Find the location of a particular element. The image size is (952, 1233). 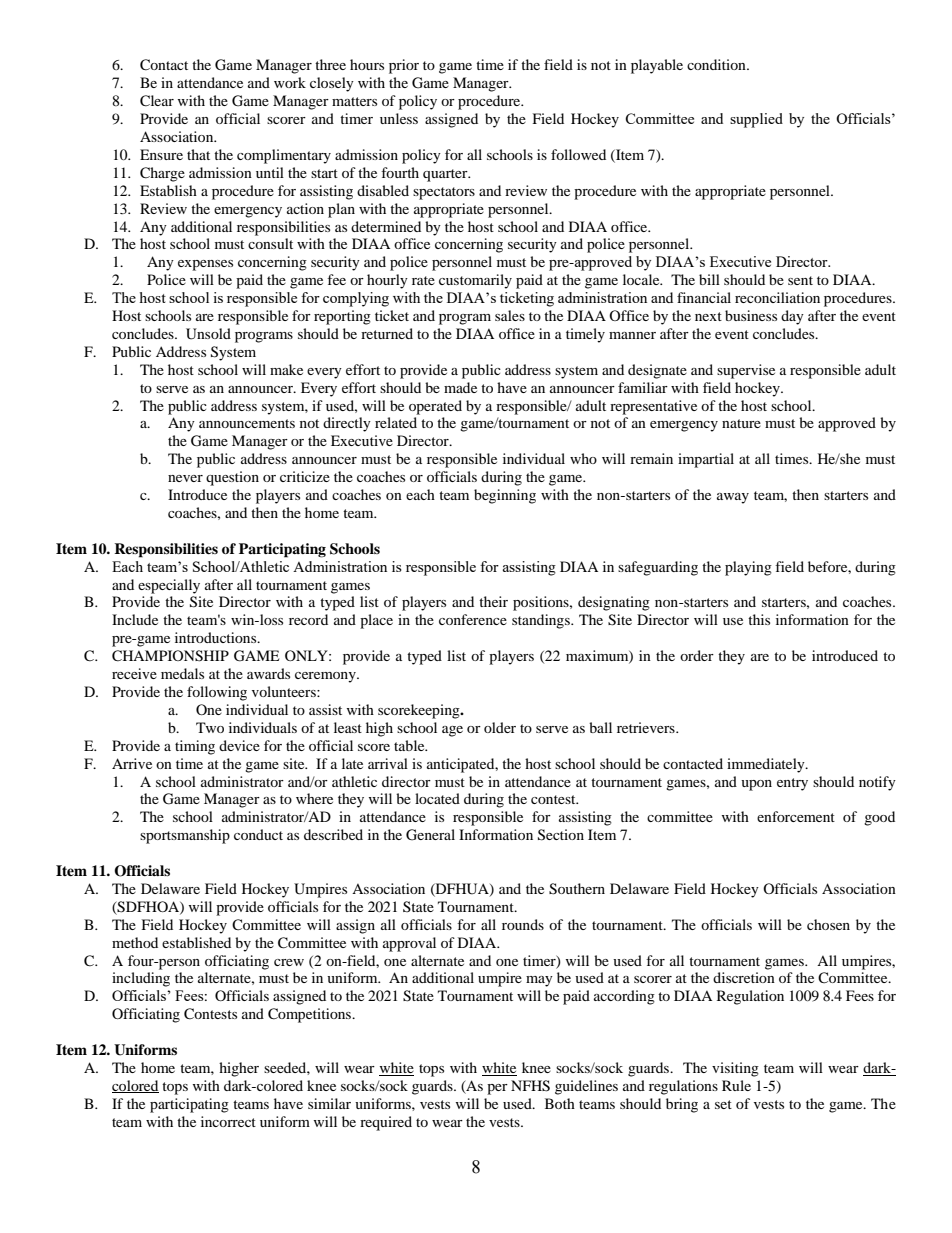

sportsmanship is located at coordinates (185, 836).
